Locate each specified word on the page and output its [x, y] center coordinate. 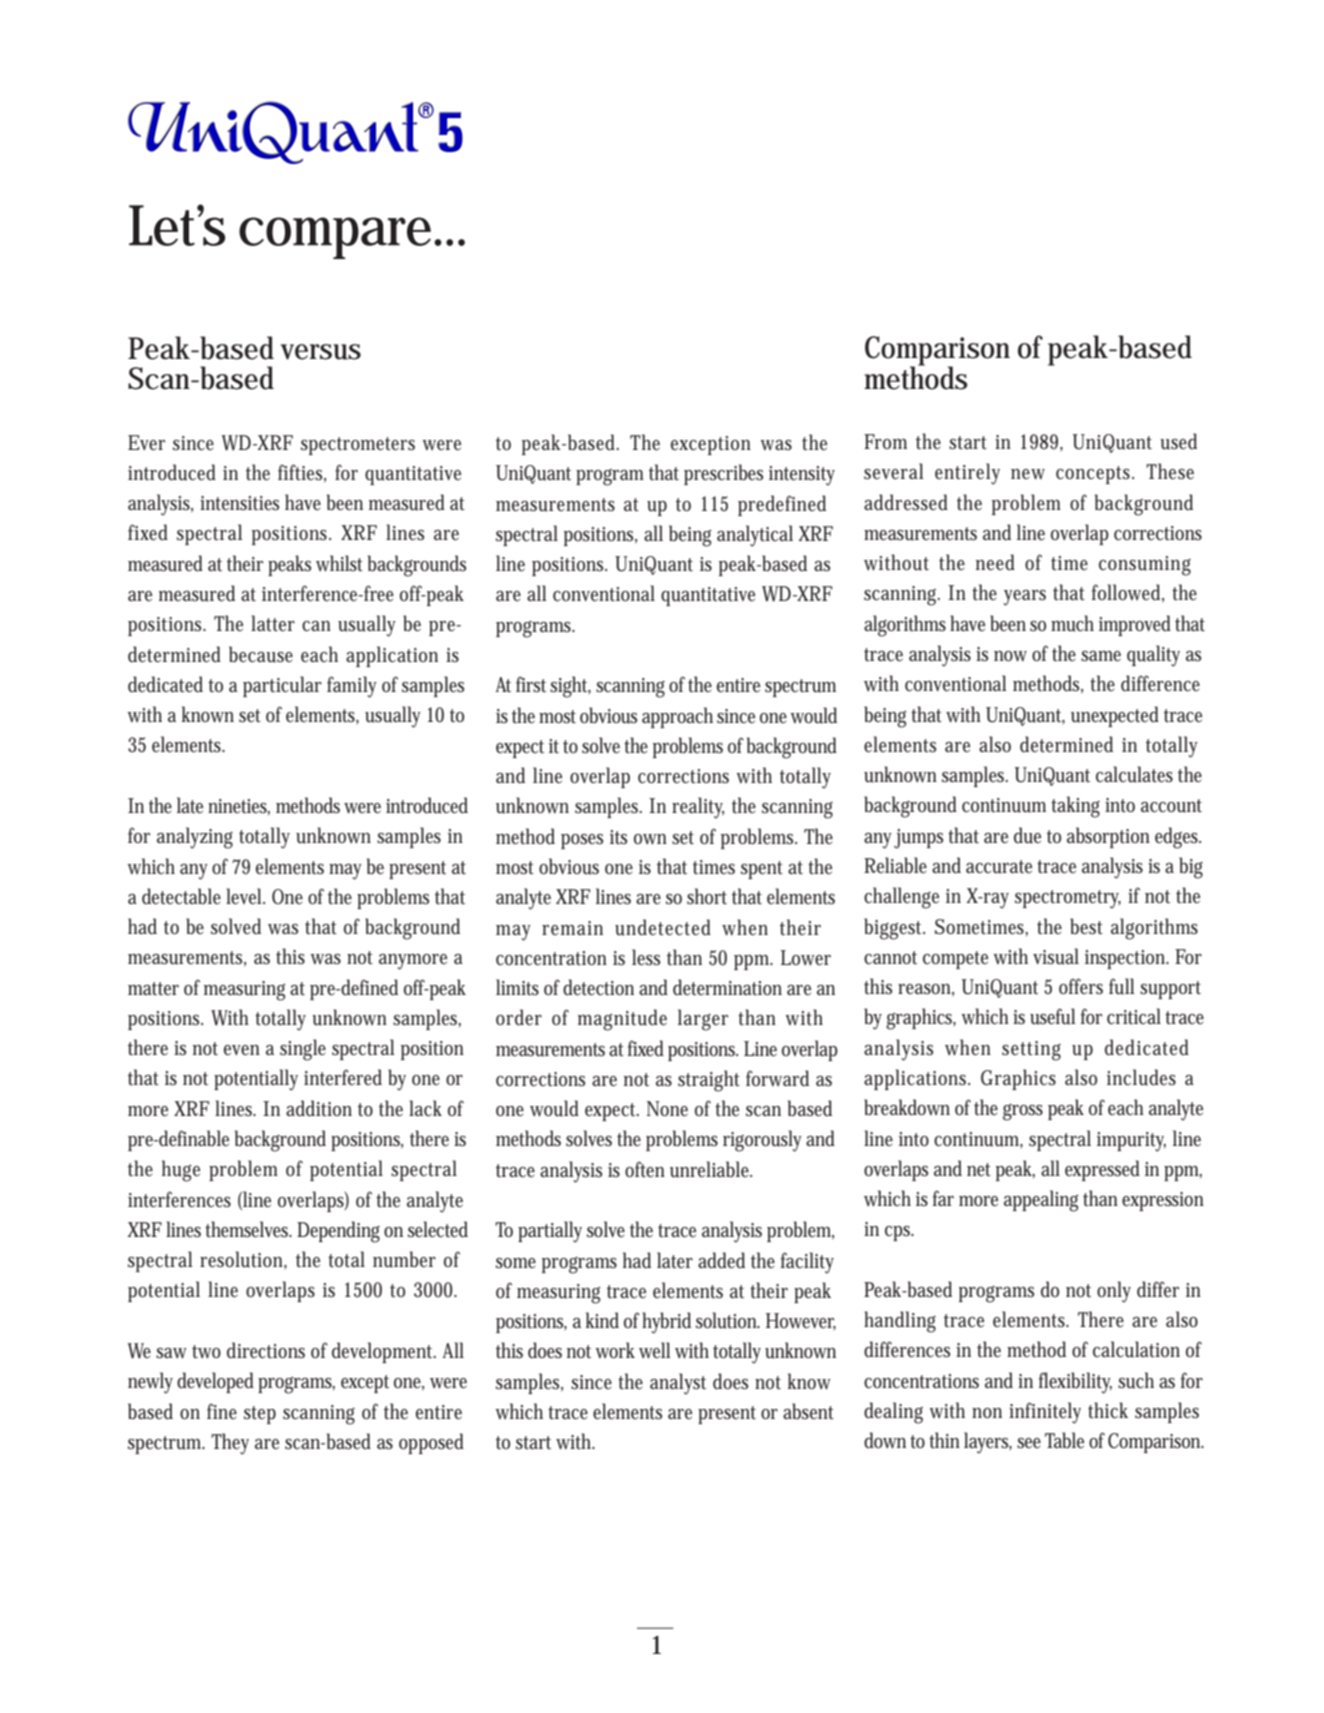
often [645, 1169]
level [245, 896]
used [1178, 441]
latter [273, 623]
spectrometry [1068, 899]
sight [570, 687]
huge [181, 1171]
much [1072, 623]
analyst [678, 1384]
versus [321, 352]
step [260, 1415]
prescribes [723, 474]
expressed [1102, 1170]
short [707, 896]
